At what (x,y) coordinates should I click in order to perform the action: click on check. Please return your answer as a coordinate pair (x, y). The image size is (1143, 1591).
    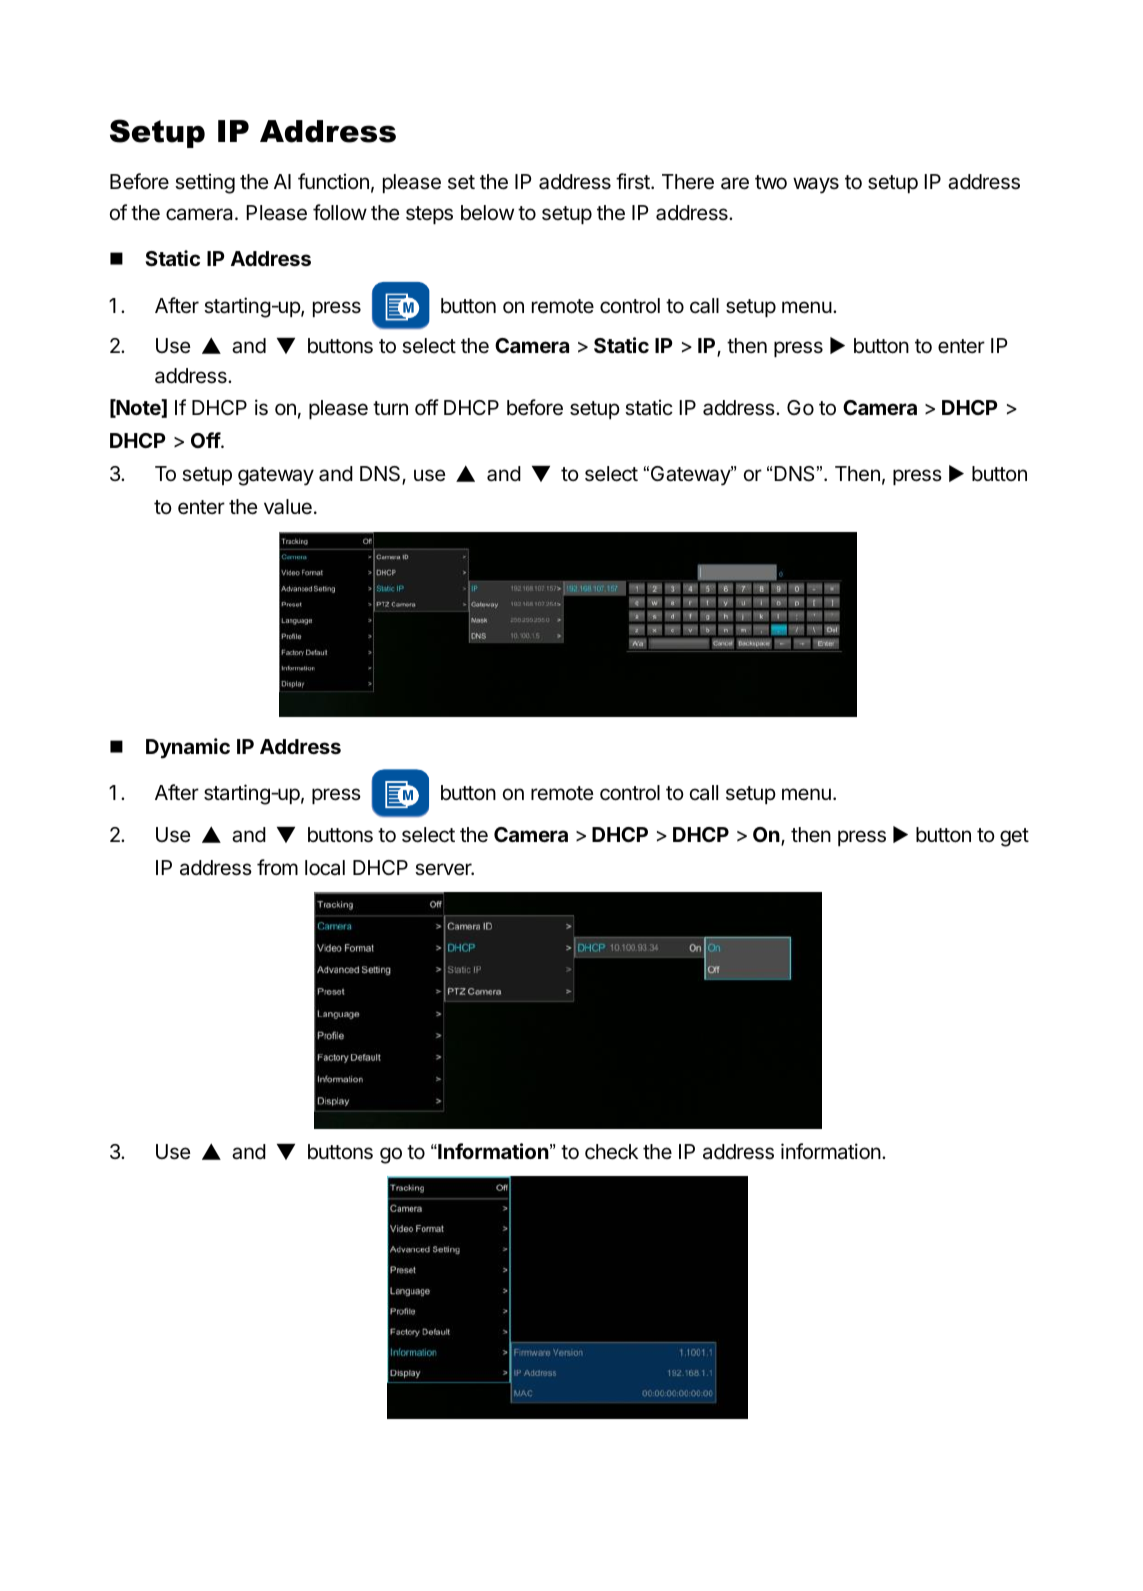
    Looking at the image, I should click on (611, 1152).
